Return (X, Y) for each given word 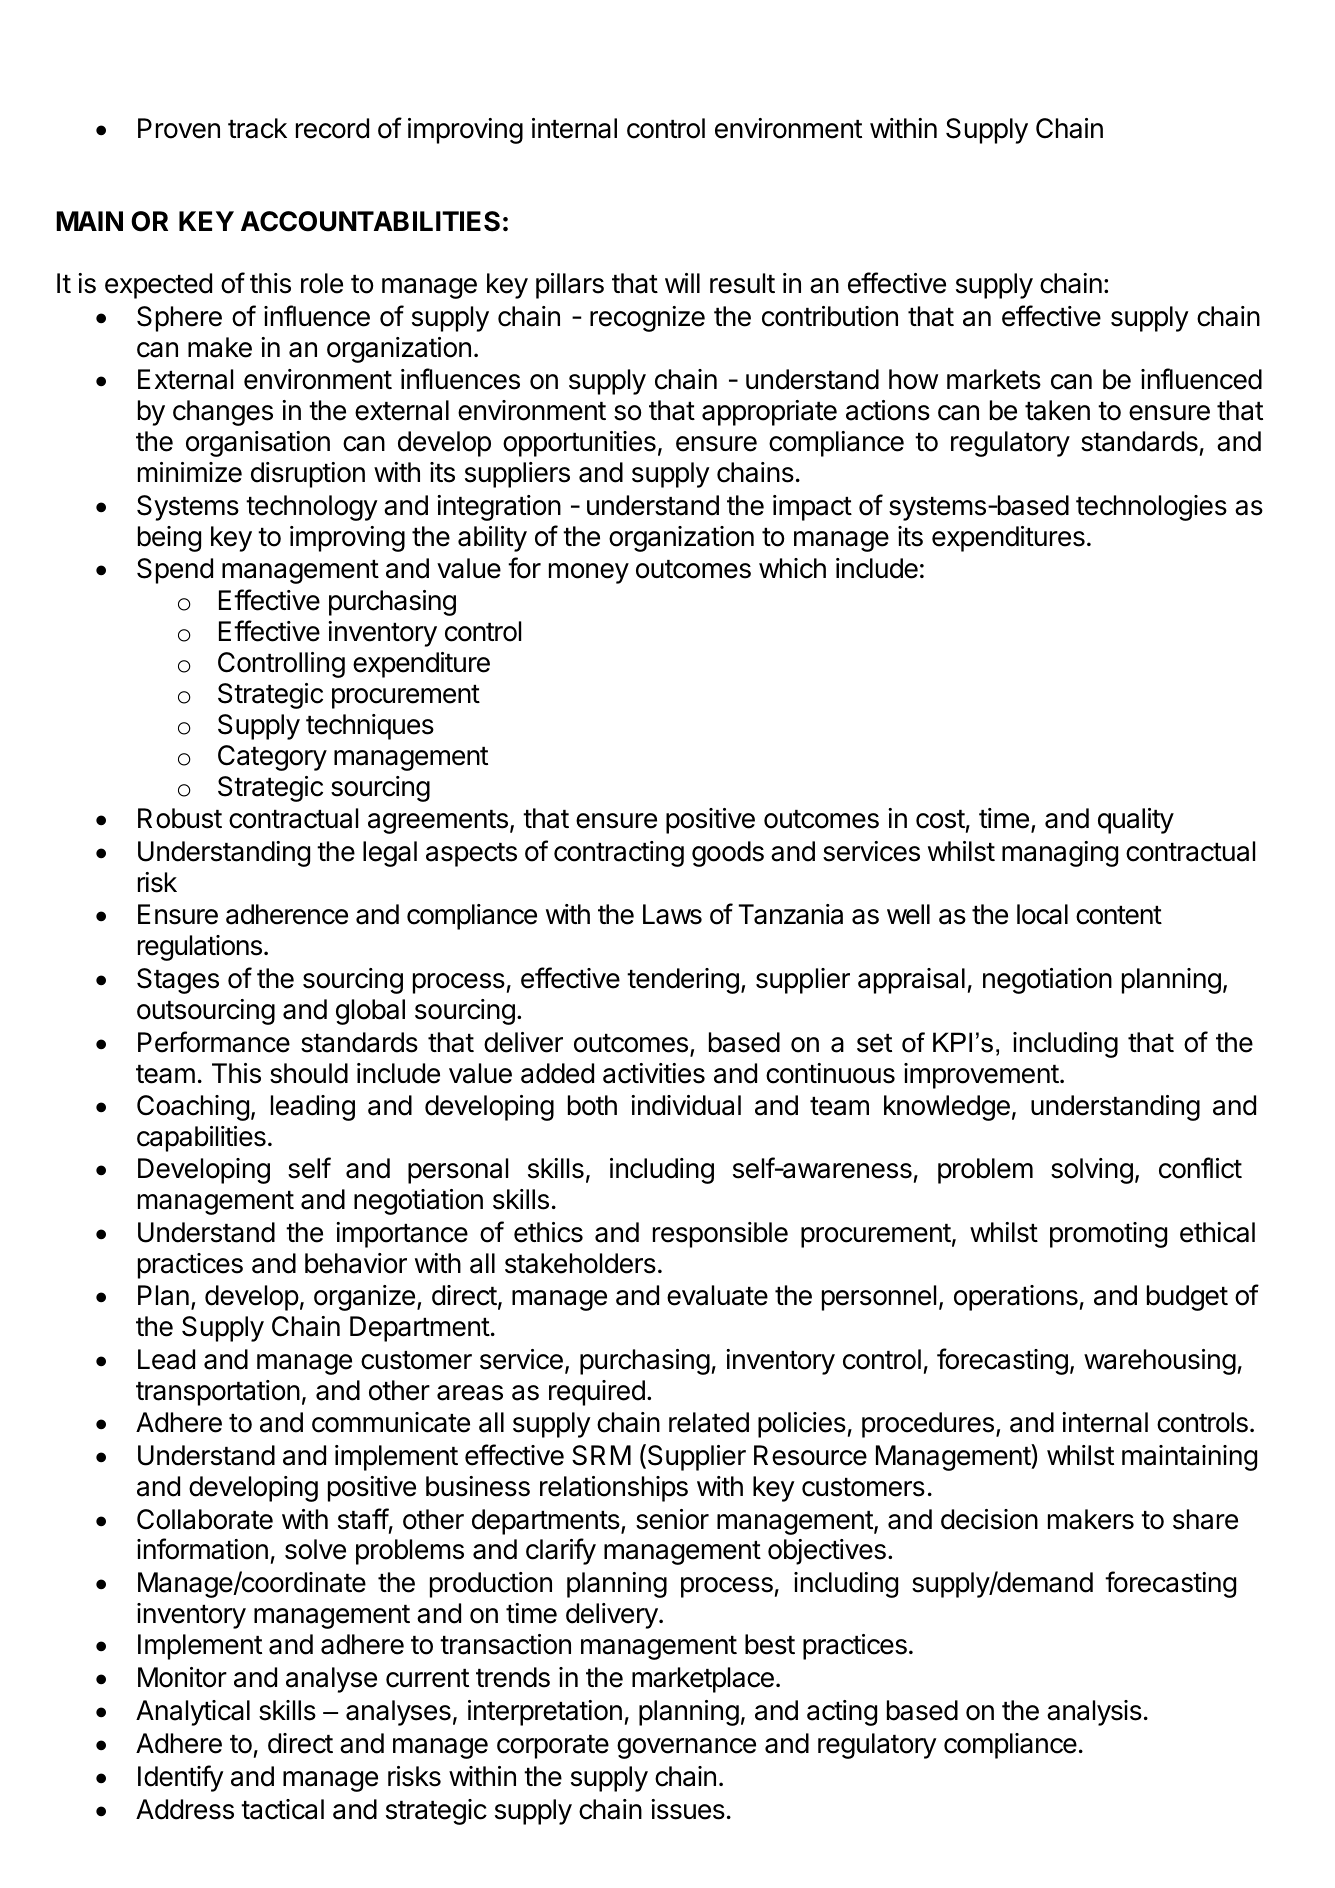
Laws (672, 914)
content (1119, 915)
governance (686, 1748)
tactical (282, 1809)
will (682, 283)
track (257, 128)
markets (994, 379)
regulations (200, 948)
